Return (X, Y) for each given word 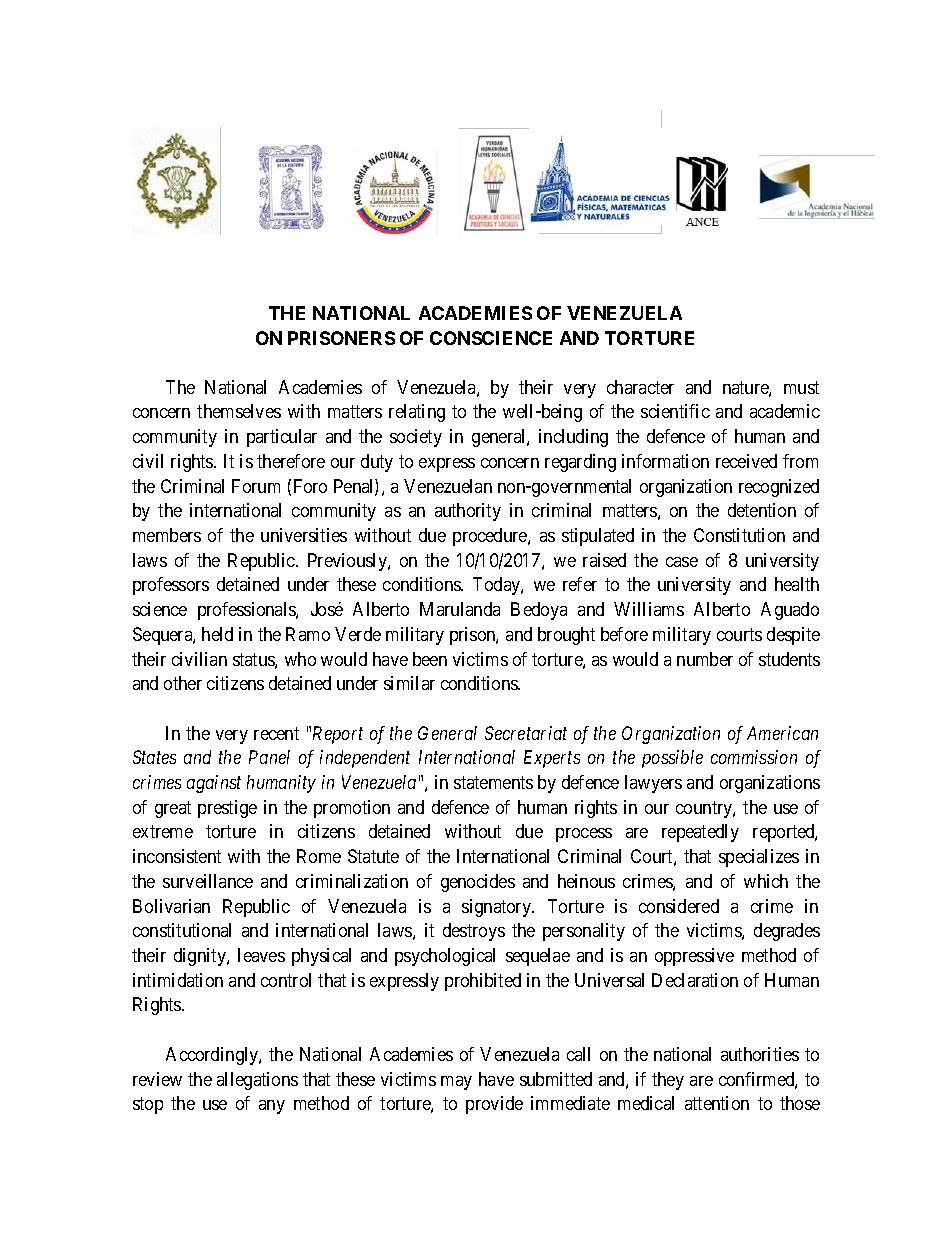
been (430, 659)
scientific (675, 411)
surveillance (208, 881)
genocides (478, 883)
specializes (759, 858)
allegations (257, 1081)
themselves (239, 411)
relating (417, 413)
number (705, 659)
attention (717, 1103)
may (456, 1083)
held (217, 634)
